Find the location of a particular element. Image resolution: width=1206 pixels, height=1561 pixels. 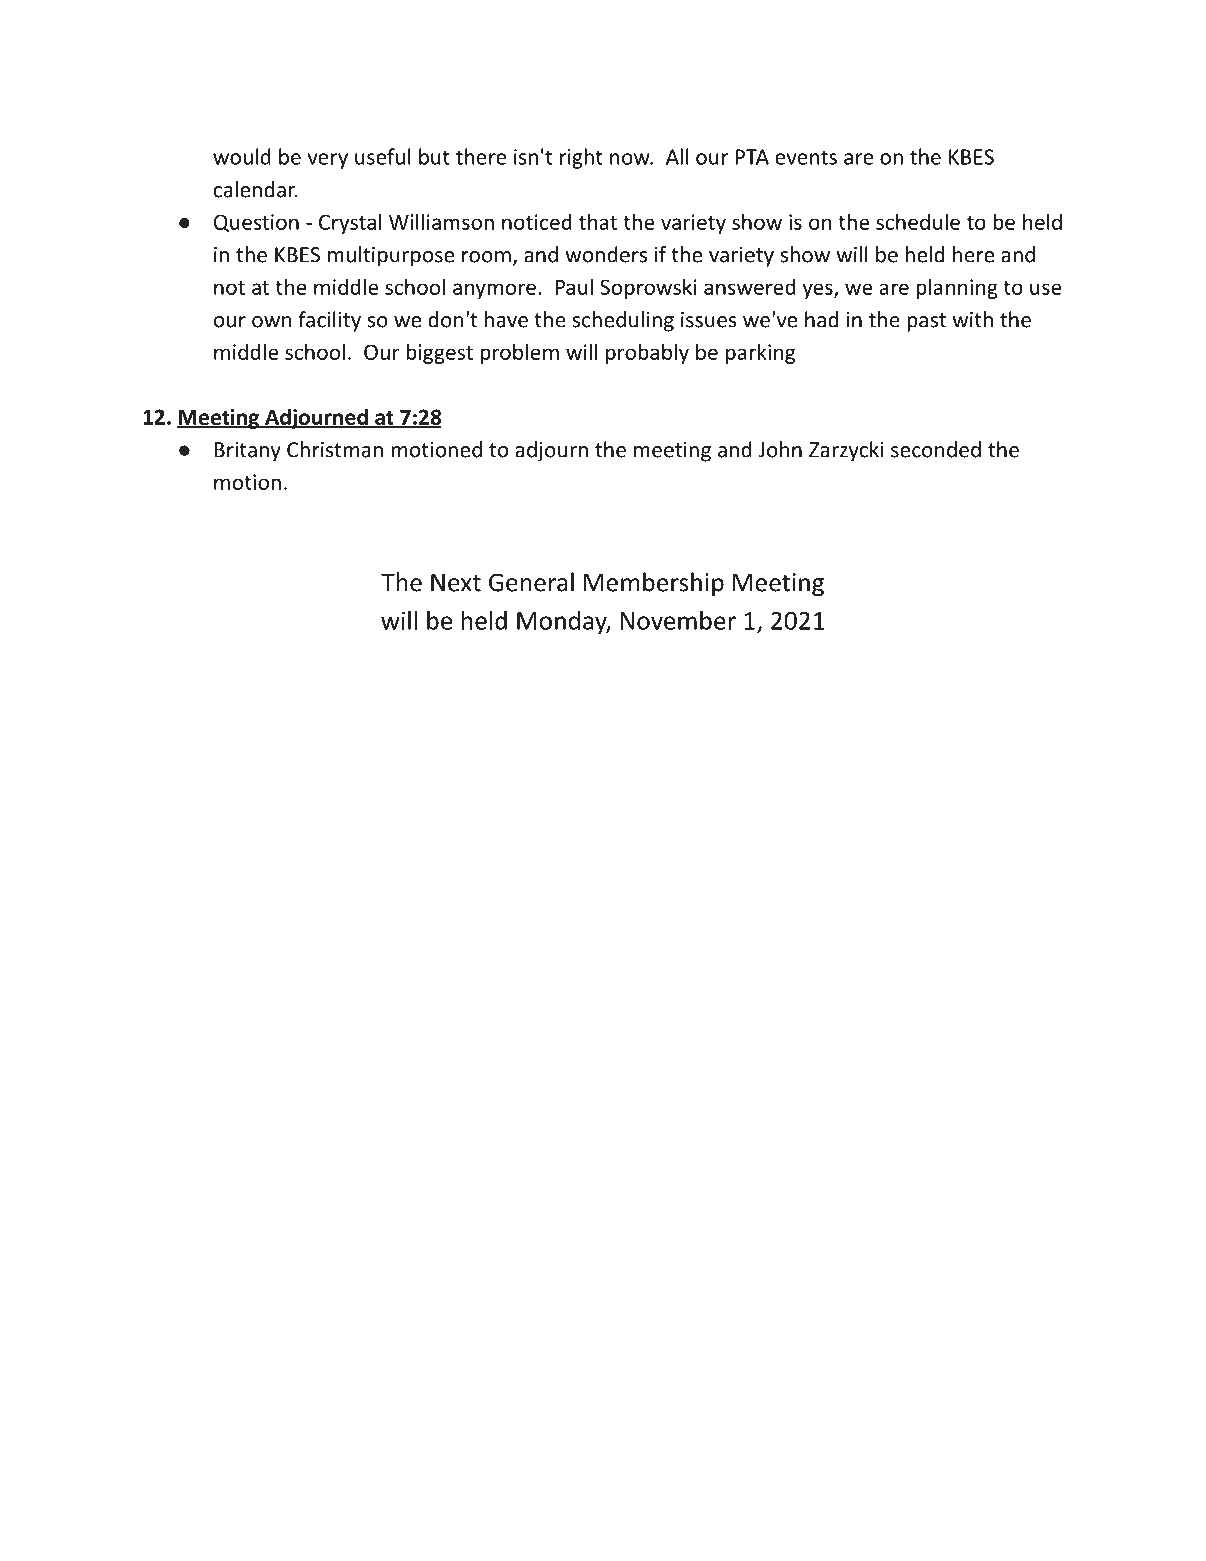

past is located at coordinates (926, 322).
